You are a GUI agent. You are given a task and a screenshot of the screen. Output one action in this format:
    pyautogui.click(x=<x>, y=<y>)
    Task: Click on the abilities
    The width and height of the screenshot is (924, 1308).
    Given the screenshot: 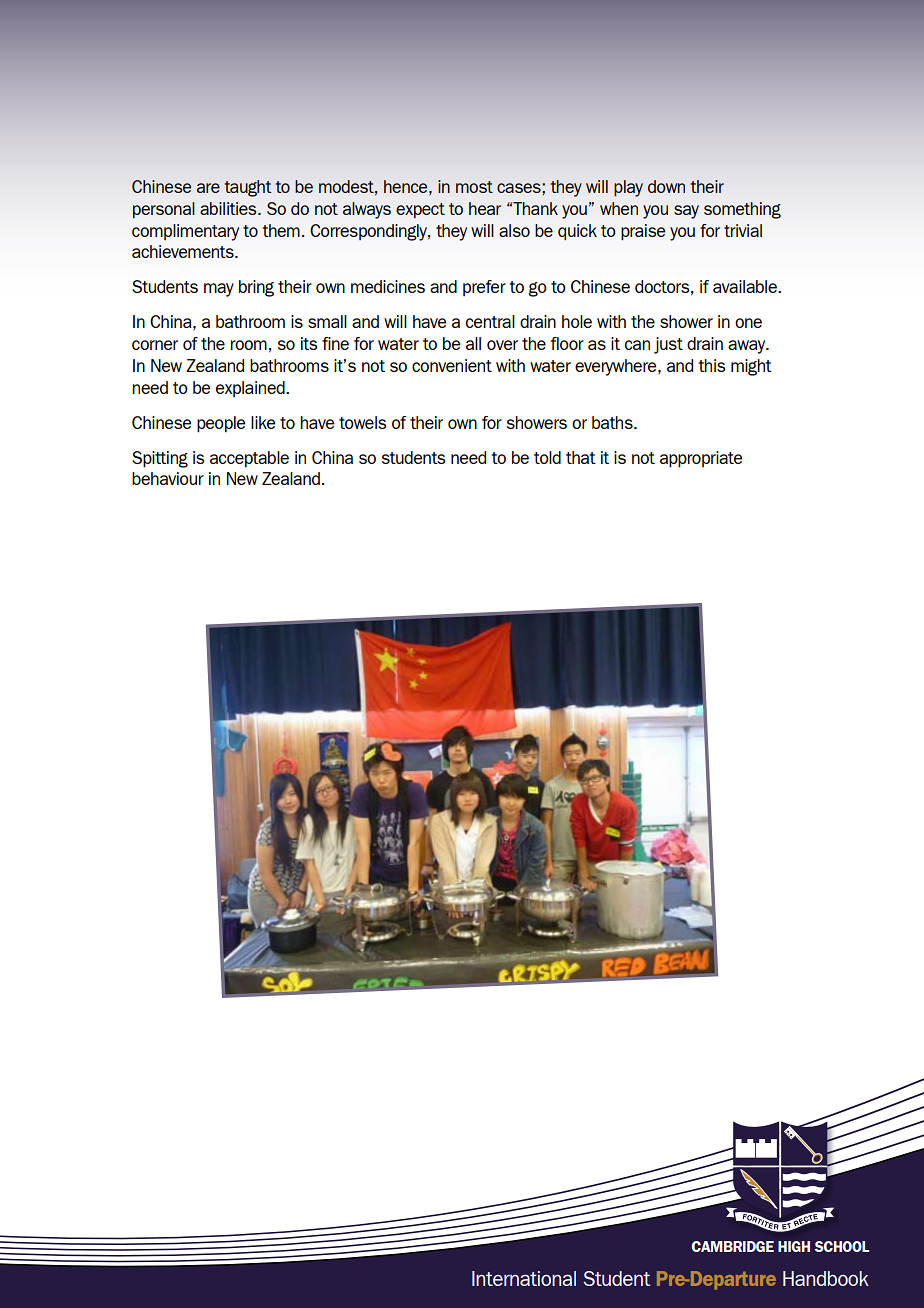 What is the action you would take?
    pyautogui.click(x=229, y=208)
